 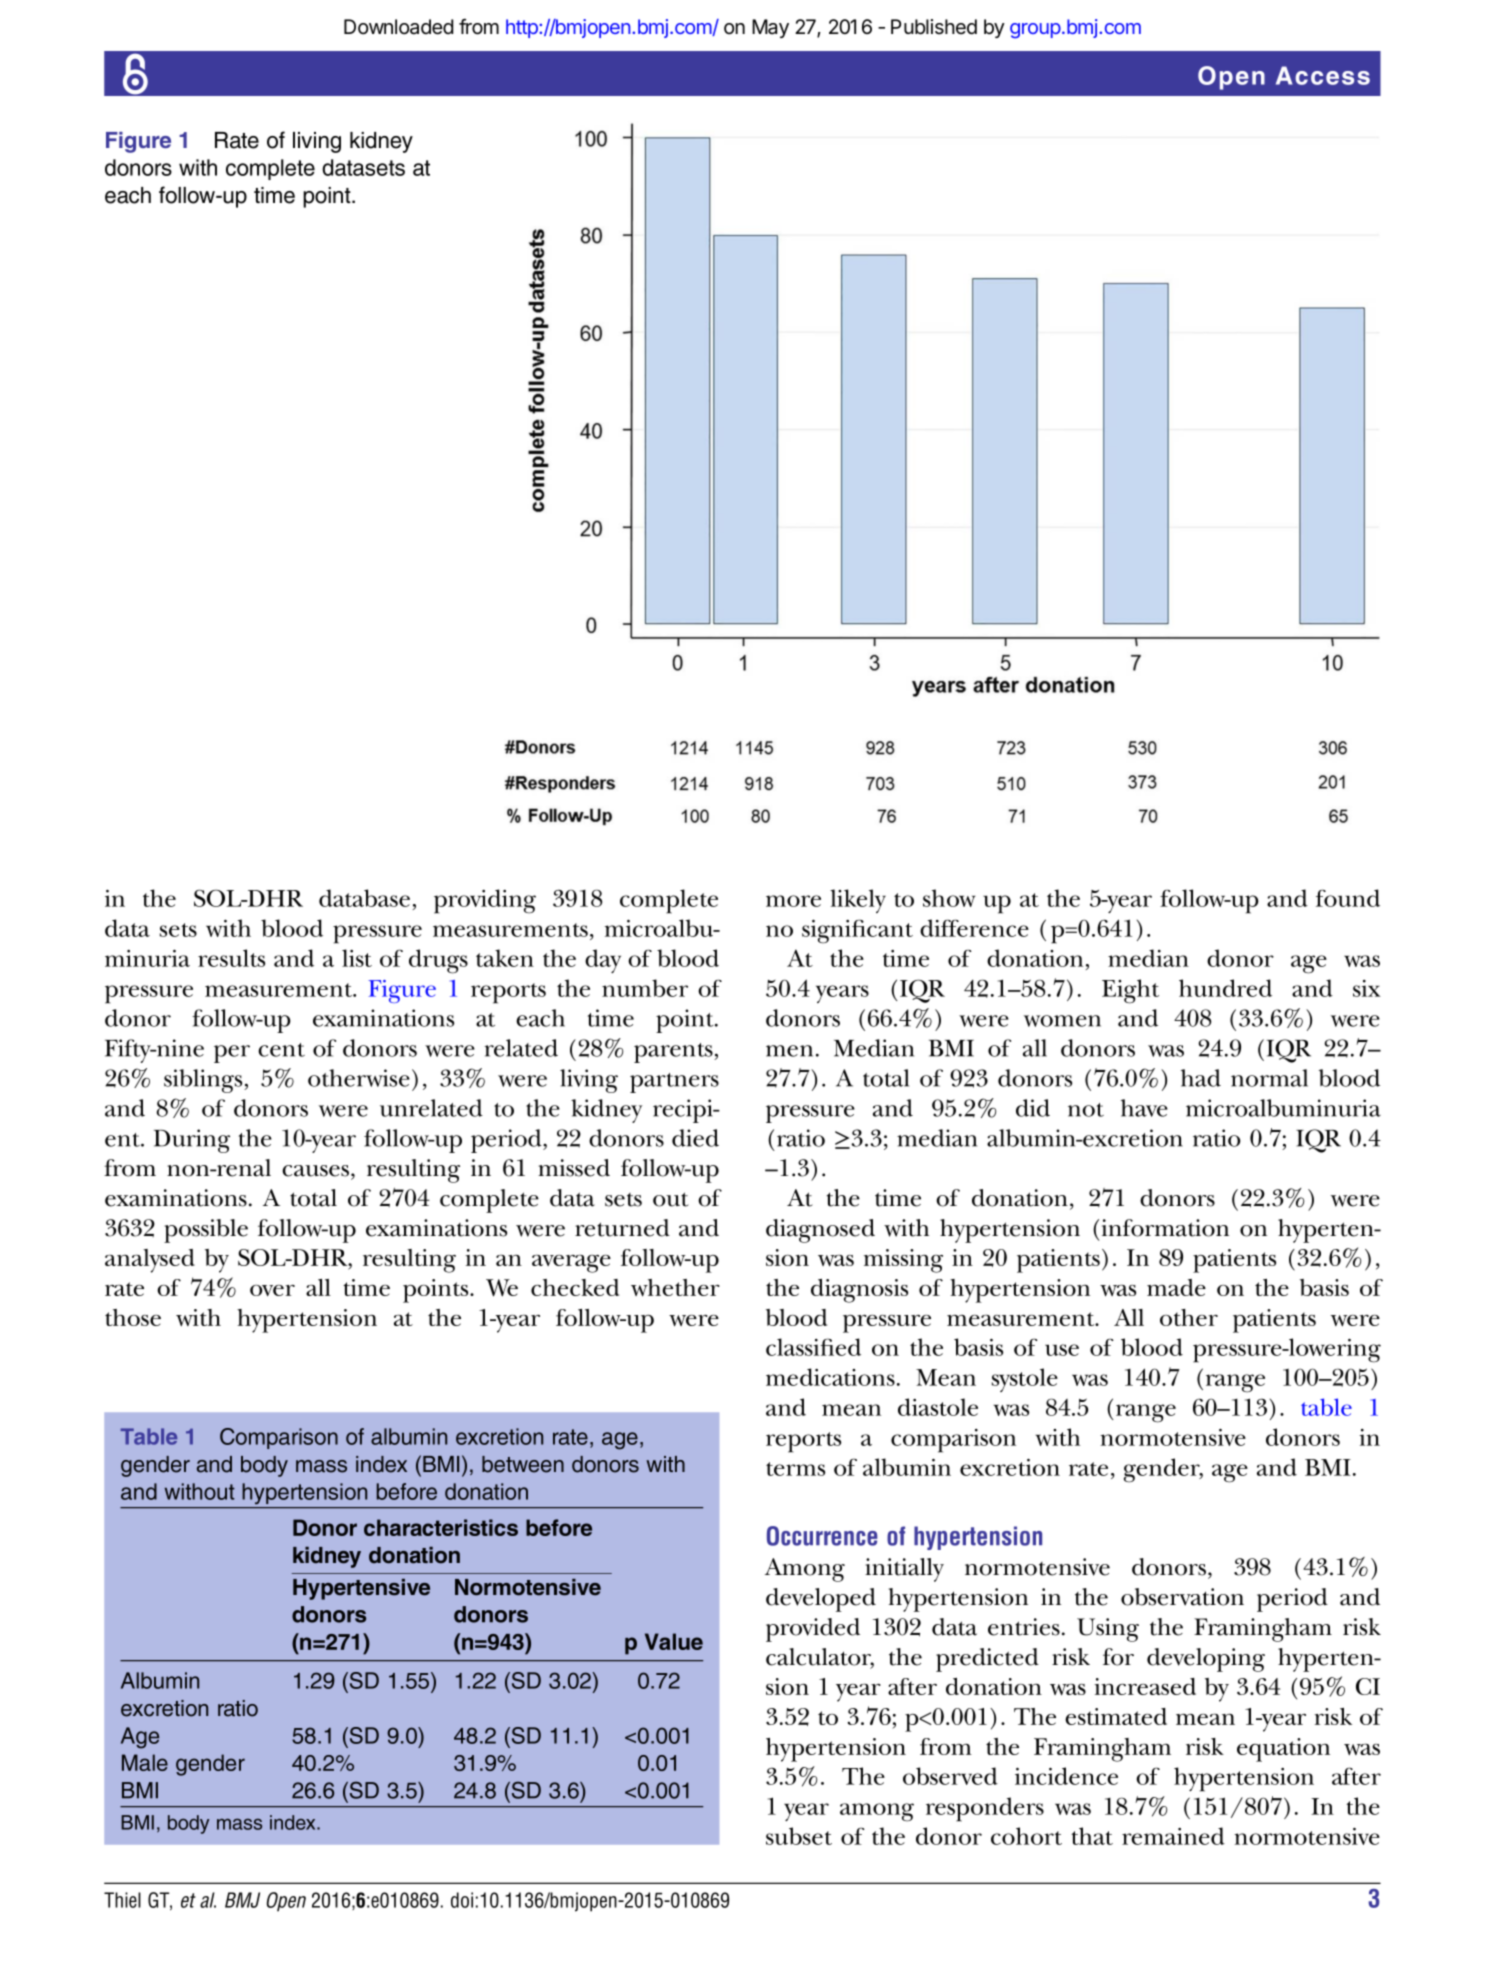 I want to click on providing, so click(x=485, y=901).
